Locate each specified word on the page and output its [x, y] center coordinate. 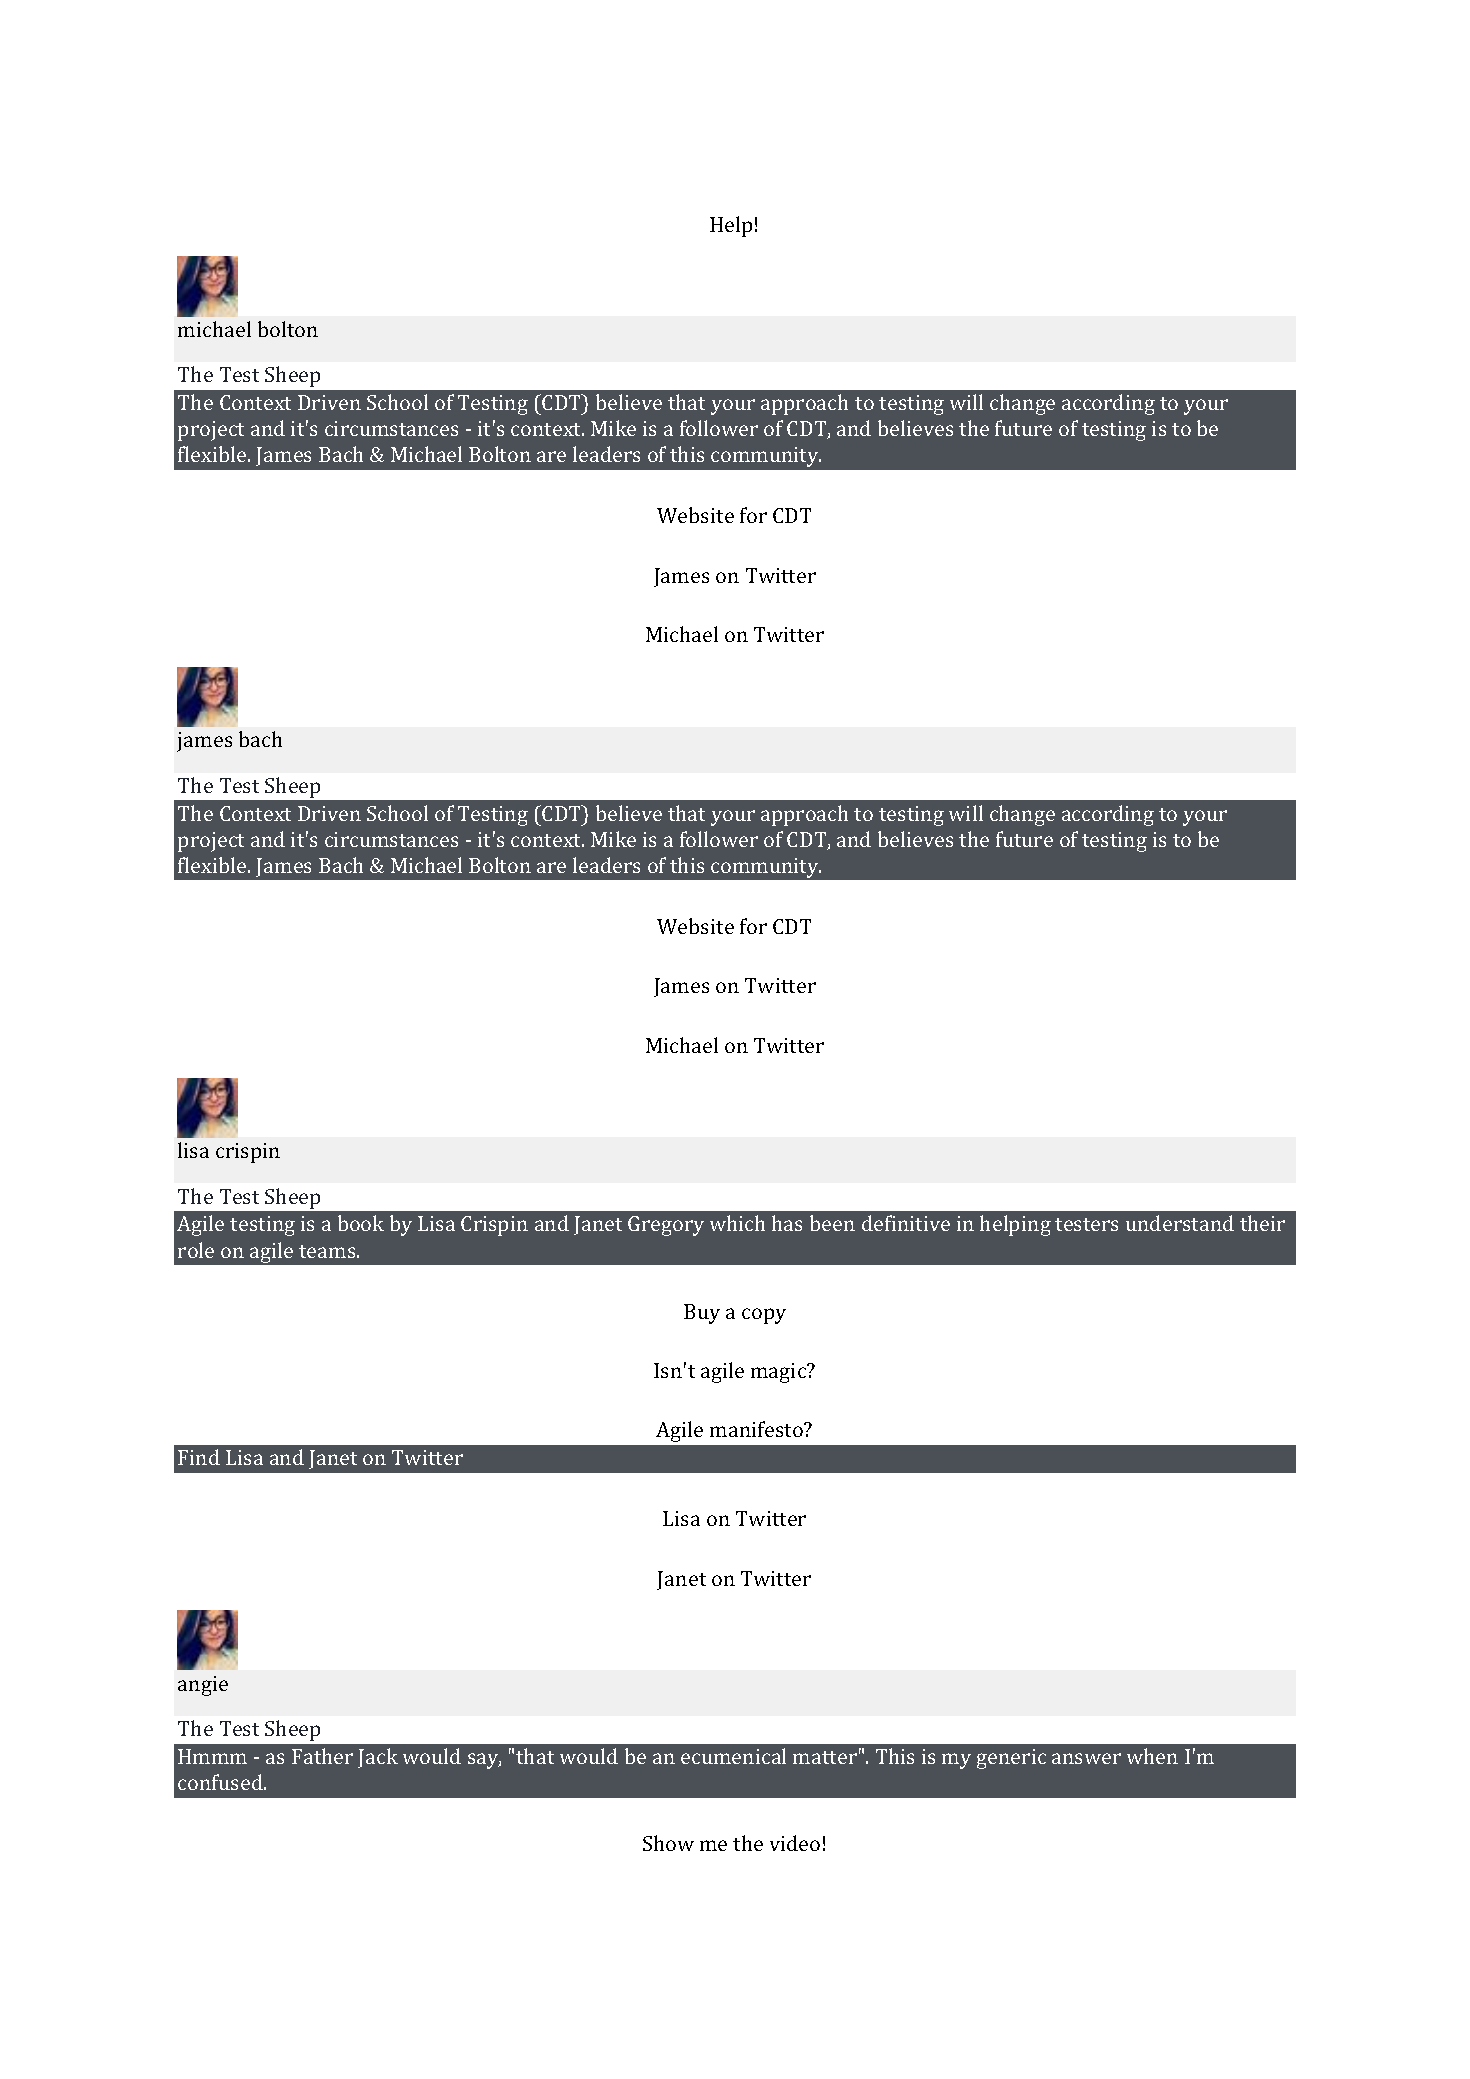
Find [199, 1457]
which [737, 1223]
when [1152, 1756]
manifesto [757, 1429]
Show [668, 1843]
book [361, 1223]
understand [1180, 1223]
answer [1086, 1758]
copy [764, 1316]
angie [203, 1686]
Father [322, 1756]
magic [780, 1373]
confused [221, 1782]
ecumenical [733, 1756]
